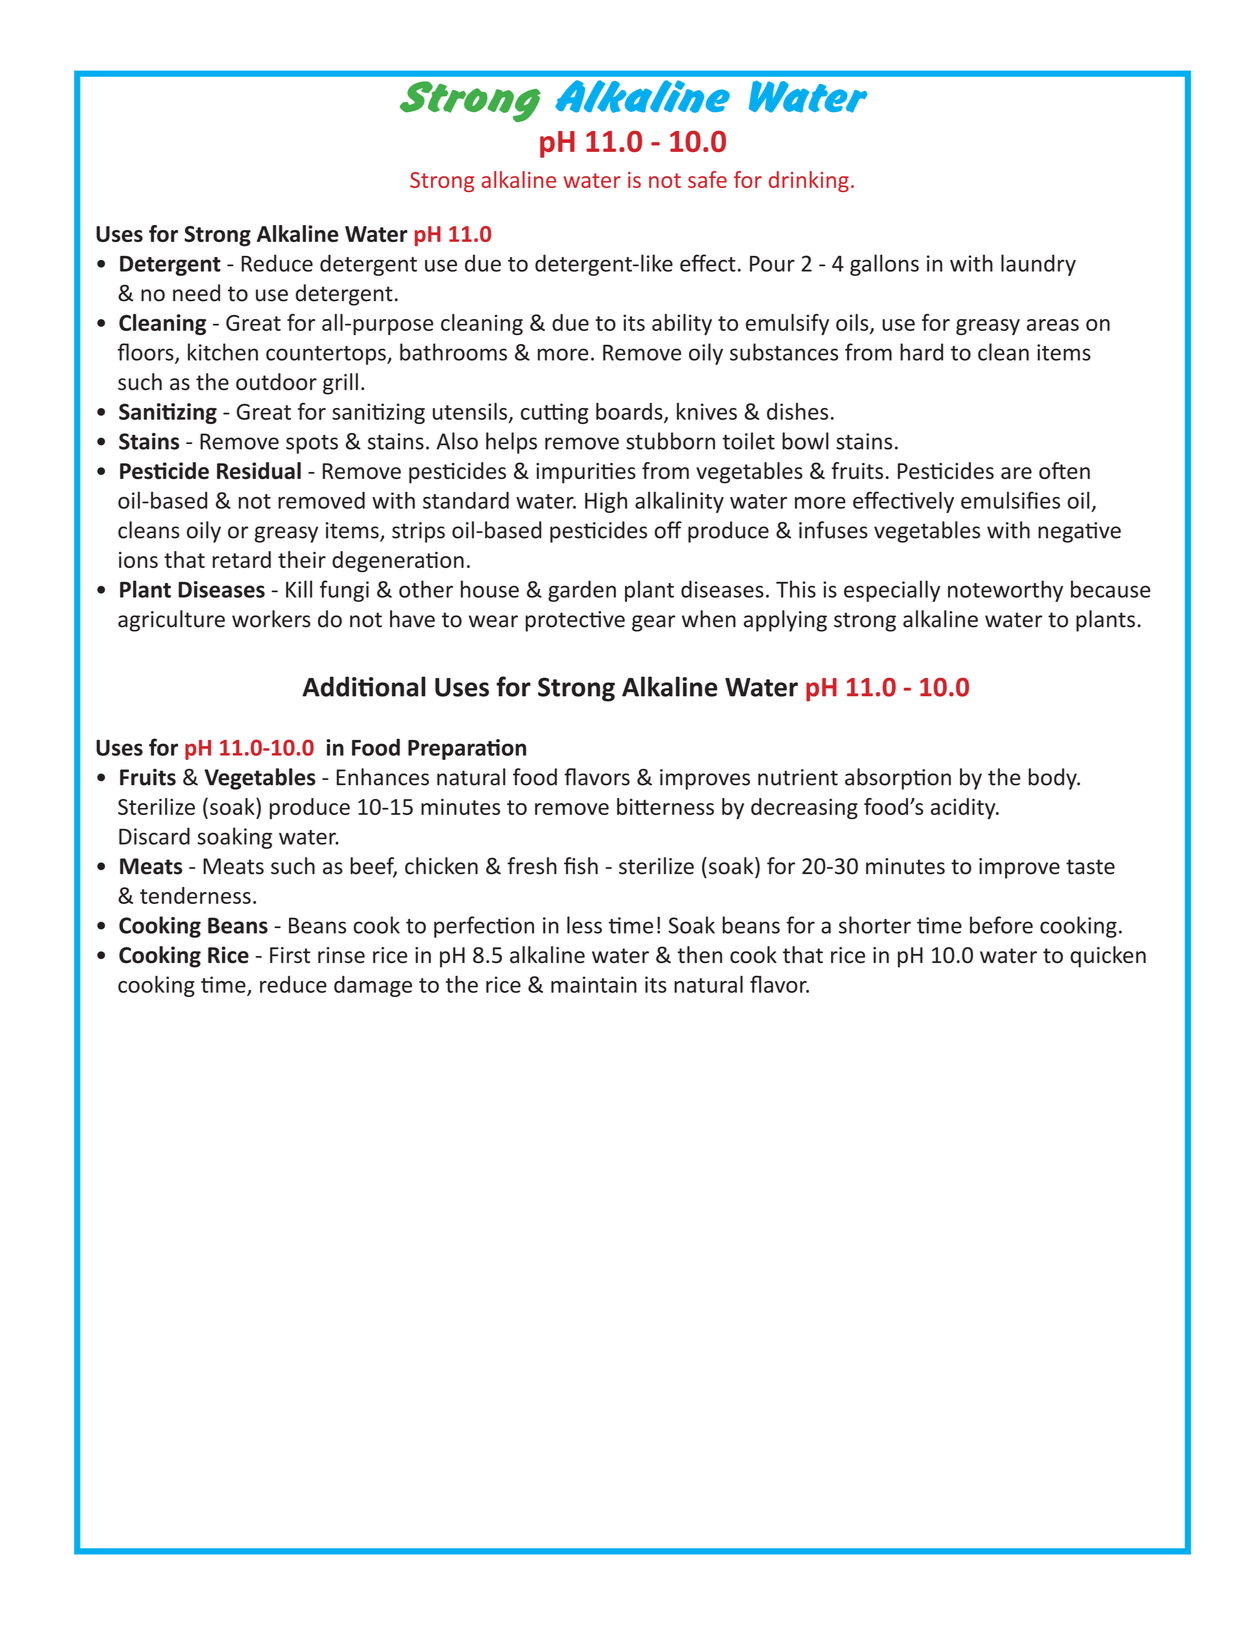  What do you see at coordinates (467, 749) in the screenshot?
I see `Preparation` at bounding box center [467, 749].
